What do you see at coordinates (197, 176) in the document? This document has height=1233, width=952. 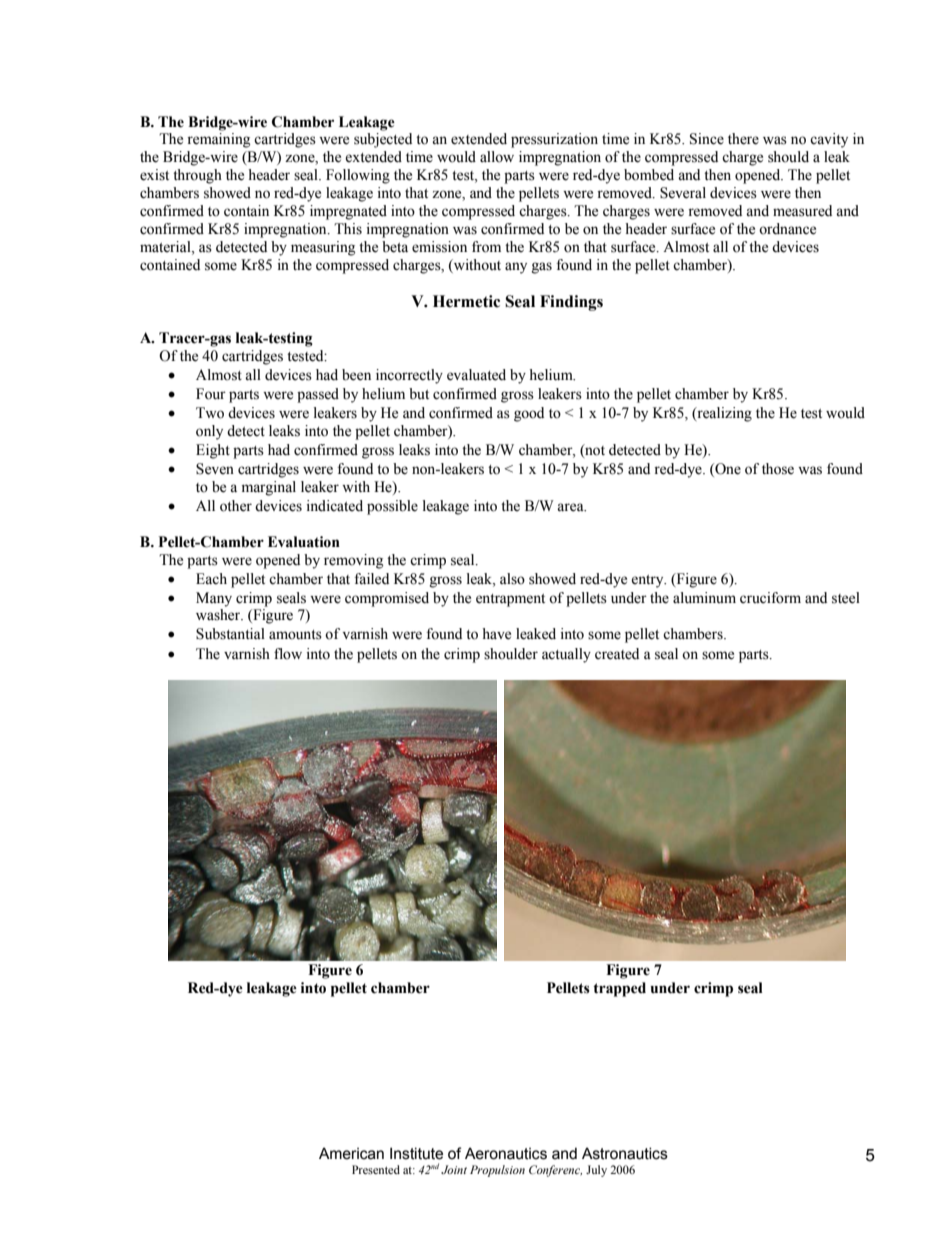 I see `through` at bounding box center [197, 176].
